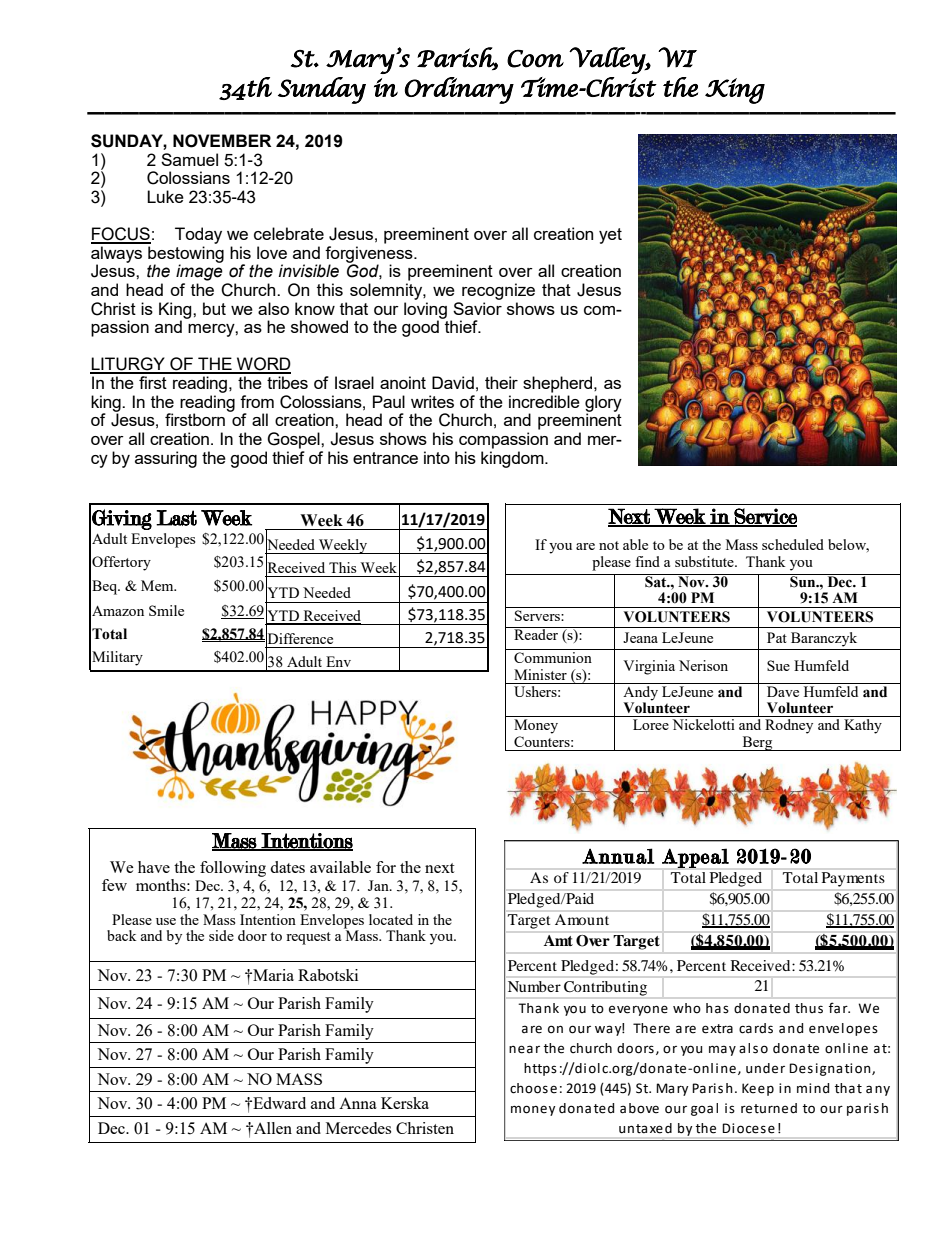 Image resolution: width=952 pixels, height=1233 pixels. Describe the element at coordinates (536, 633) in the screenshot. I see `Reader` at that location.
